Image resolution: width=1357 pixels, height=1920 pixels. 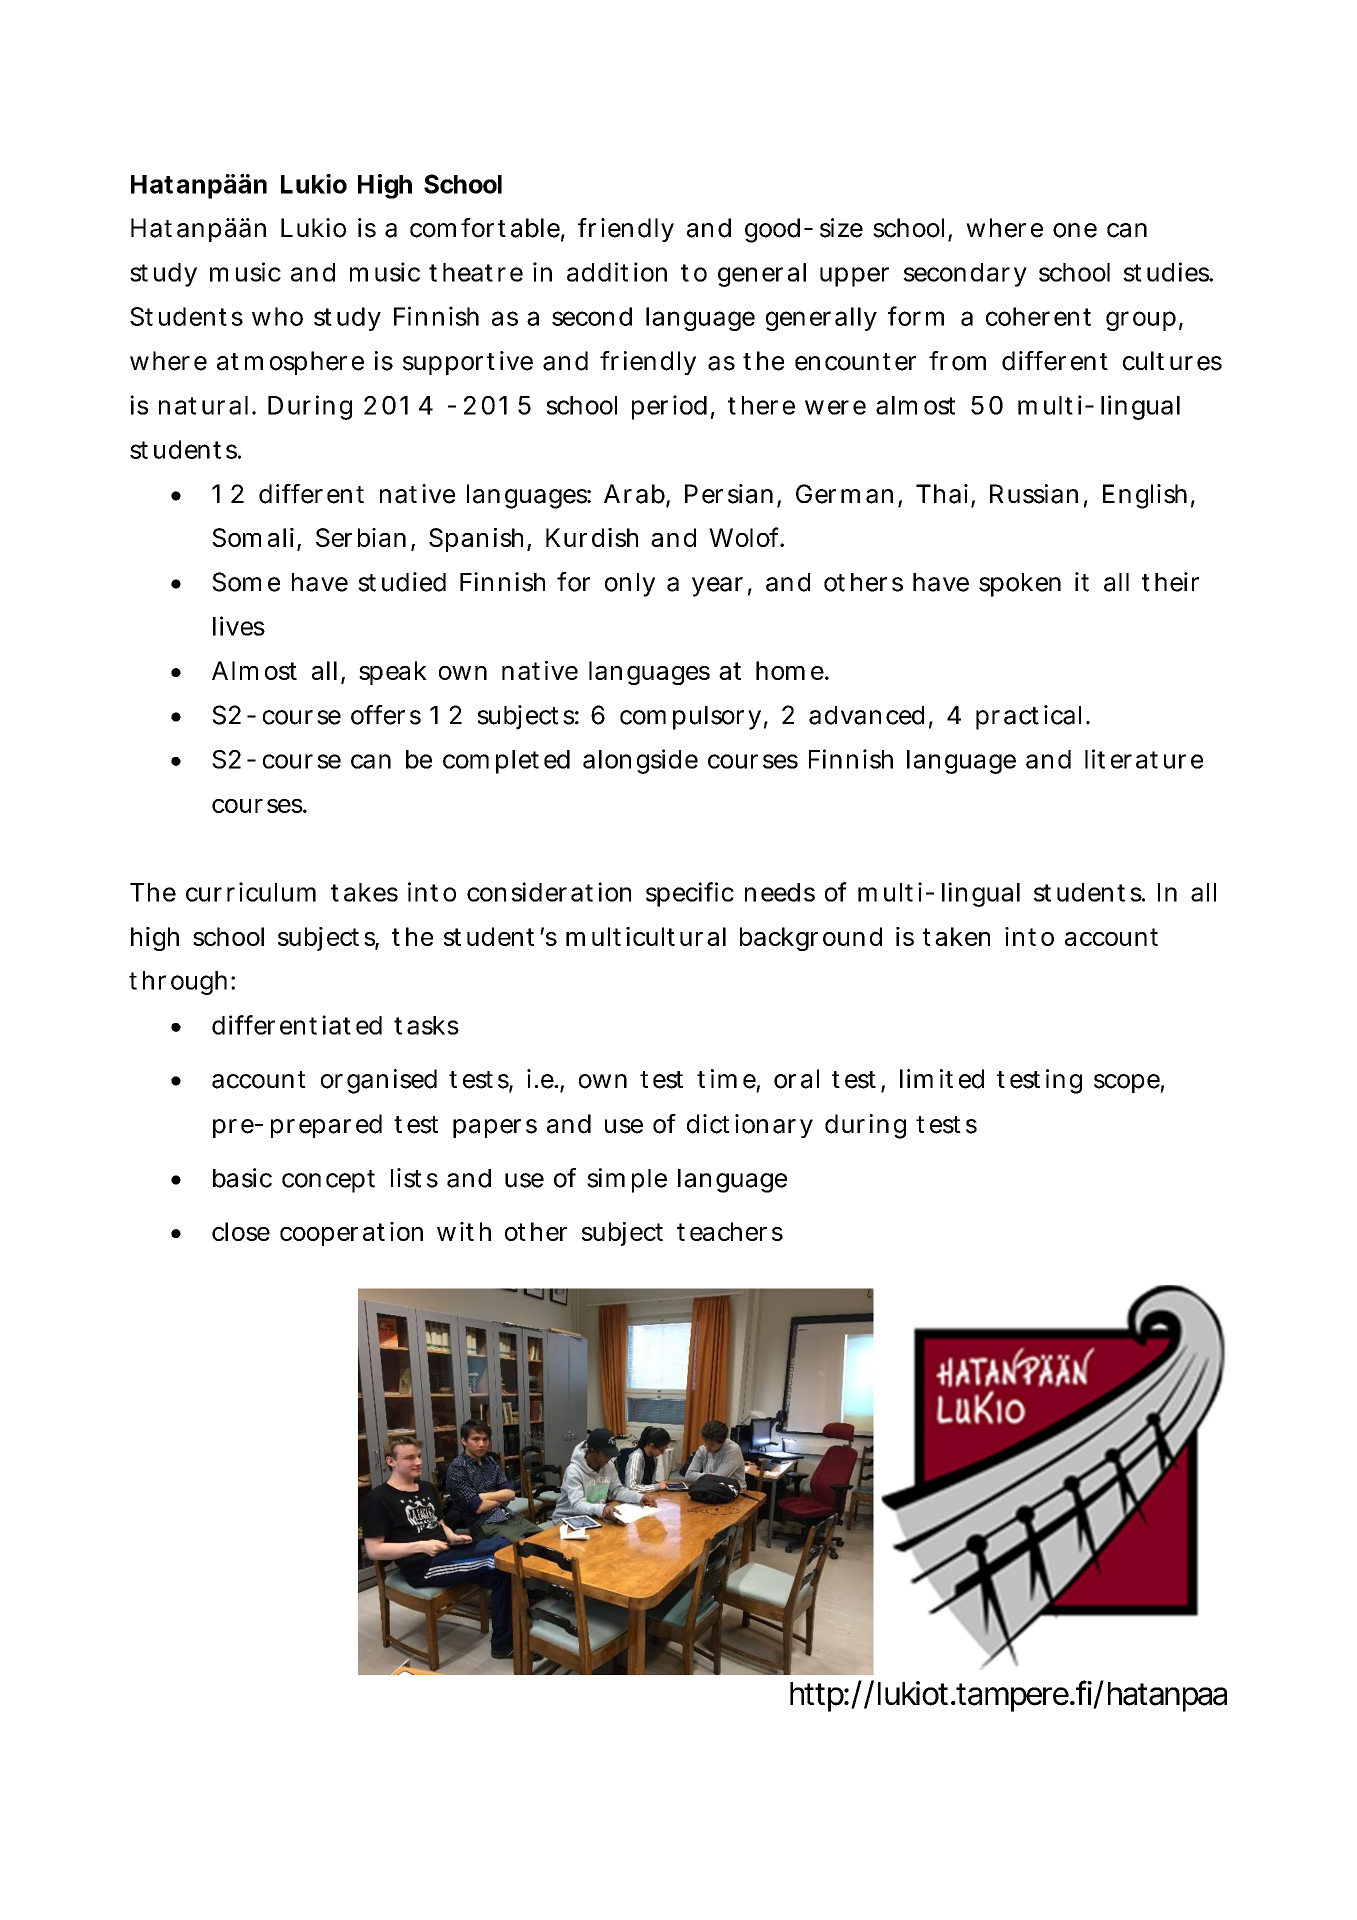 I want to click on background, so click(x=811, y=939).
